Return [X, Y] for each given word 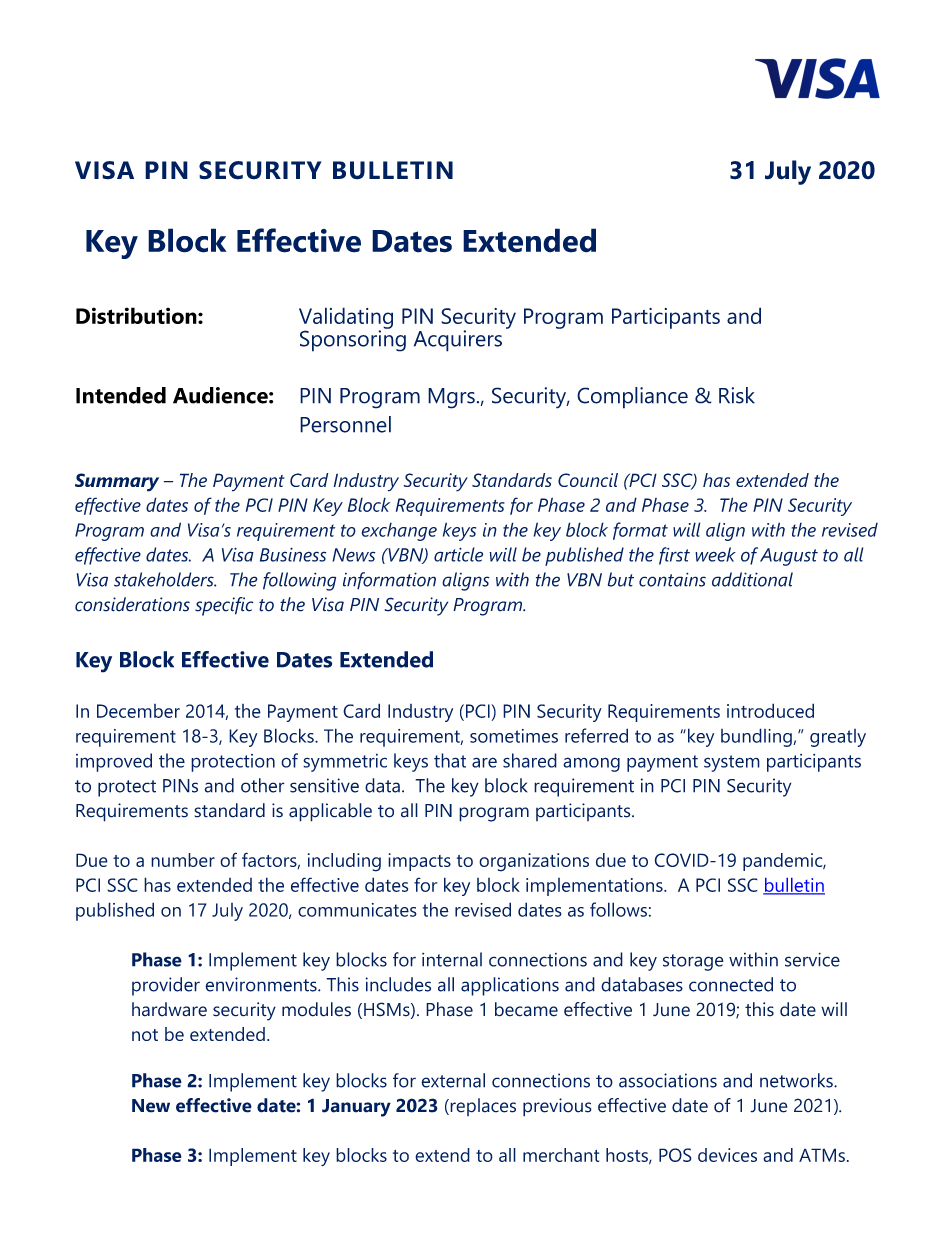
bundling [757, 737]
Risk [737, 395]
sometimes [514, 736]
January [356, 1108]
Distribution [137, 315]
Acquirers [458, 341]
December [138, 711]
